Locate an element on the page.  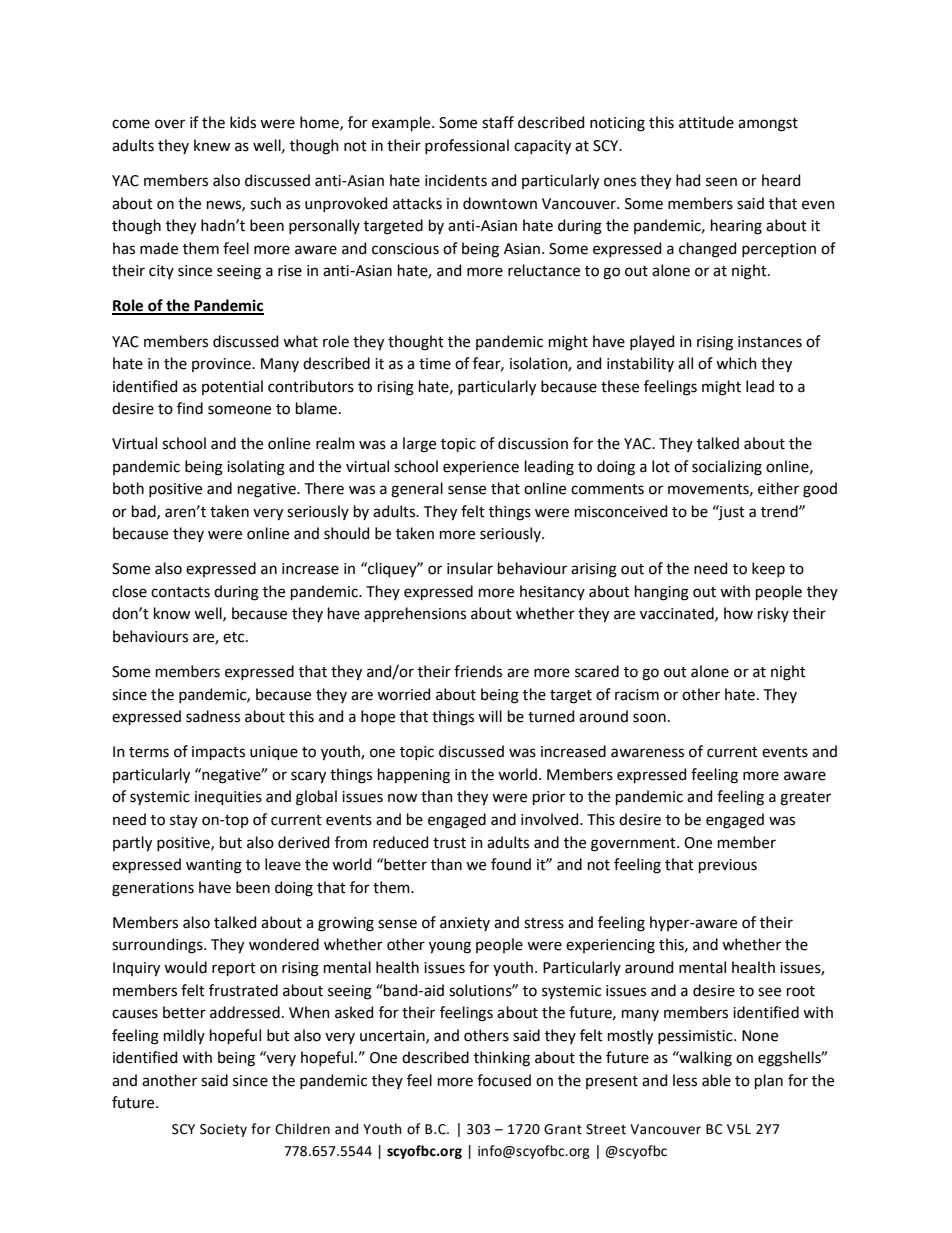
stay is located at coordinates (184, 821).
